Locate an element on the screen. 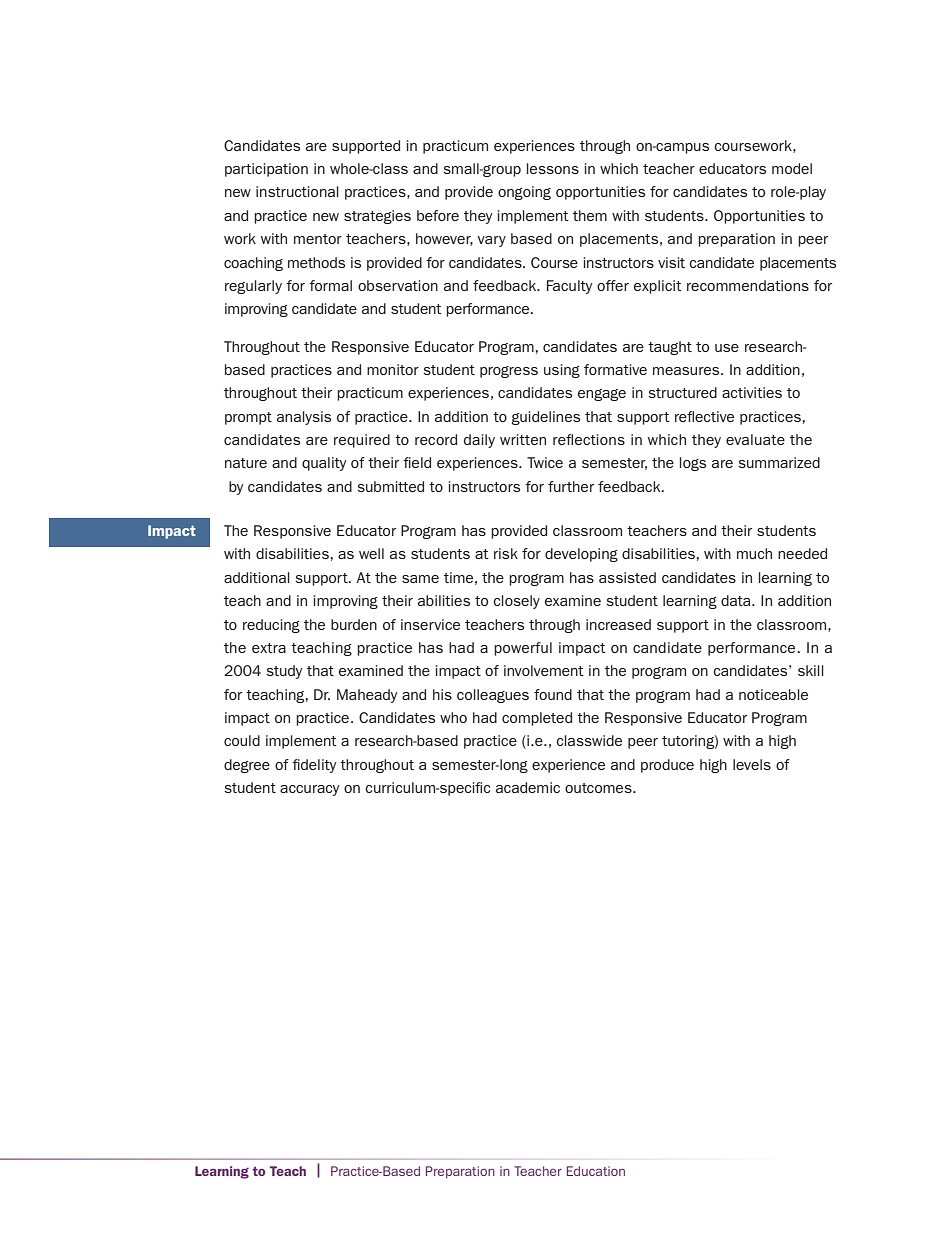 Image resolution: width=952 pixels, height=1233 pixels. produce is located at coordinates (667, 766).
